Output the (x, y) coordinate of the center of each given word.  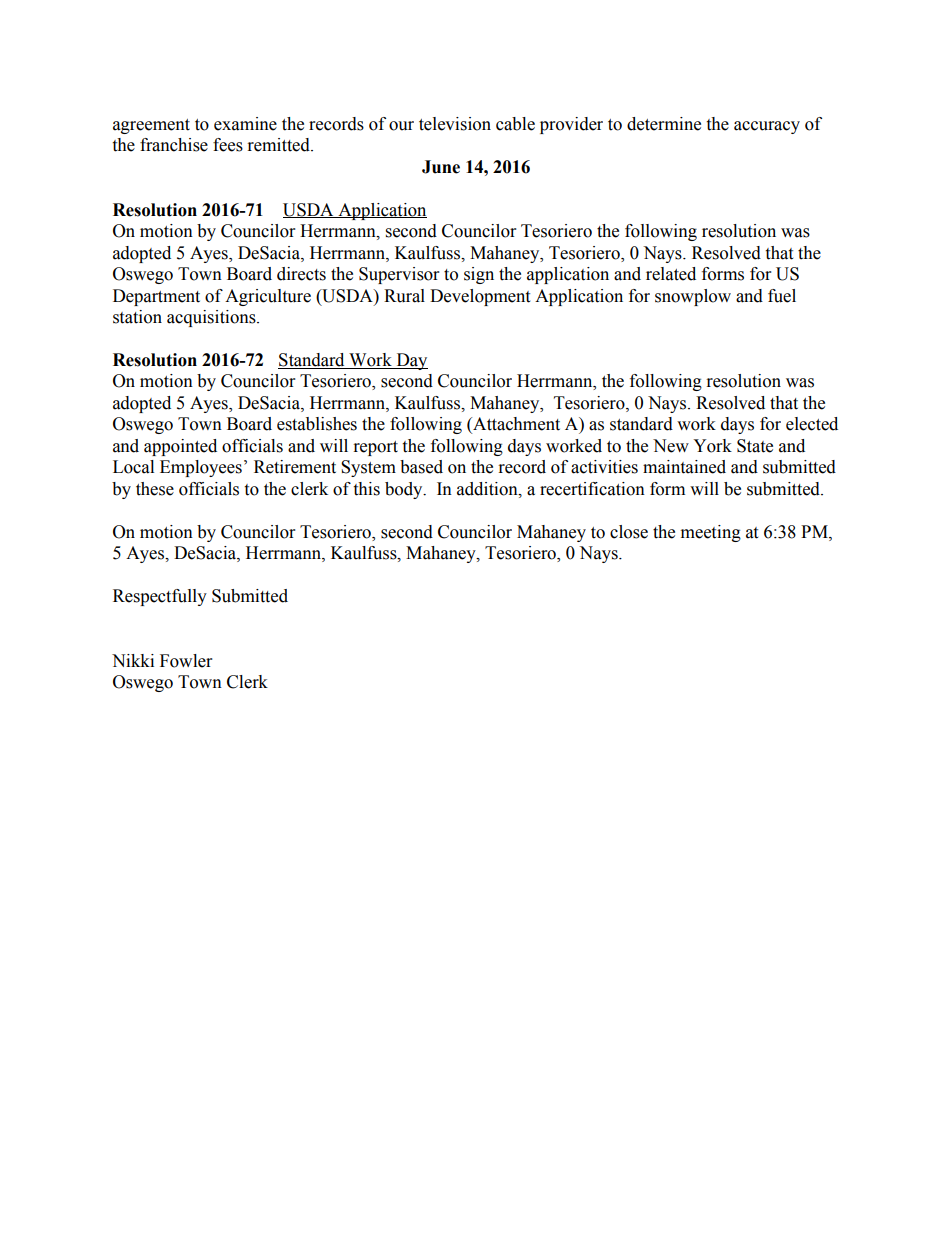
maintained (684, 467)
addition (488, 489)
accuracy (767, 127)
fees (228, 145)
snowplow (693, 297)
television (455, 124)
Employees (201, 468)
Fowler (186, 661)
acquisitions (212, 318)
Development (480, 297)
